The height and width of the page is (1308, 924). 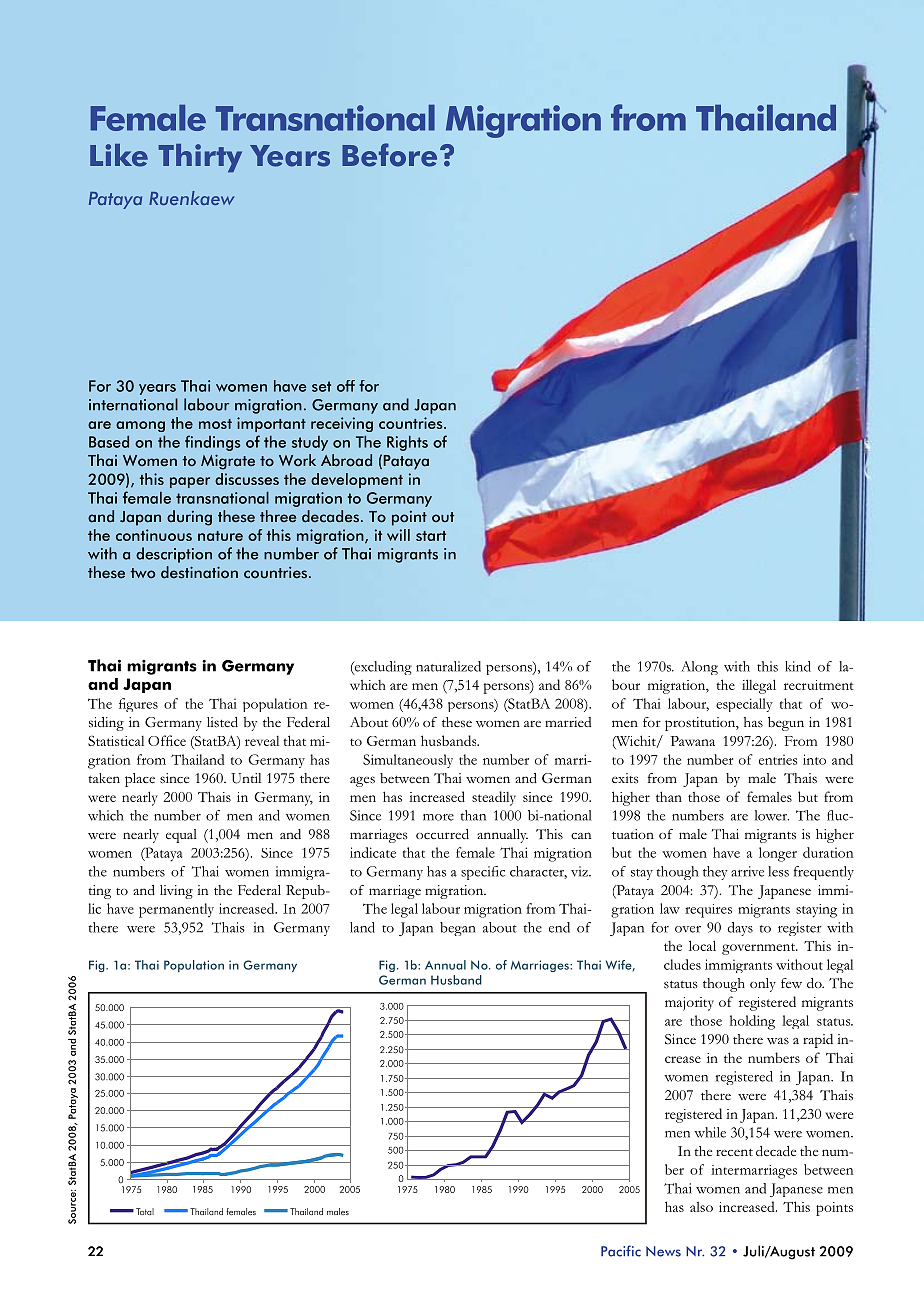 What do you see at coordinates (407, 443) in the page?
I see `Rights` at bounding box center [407, 443].
